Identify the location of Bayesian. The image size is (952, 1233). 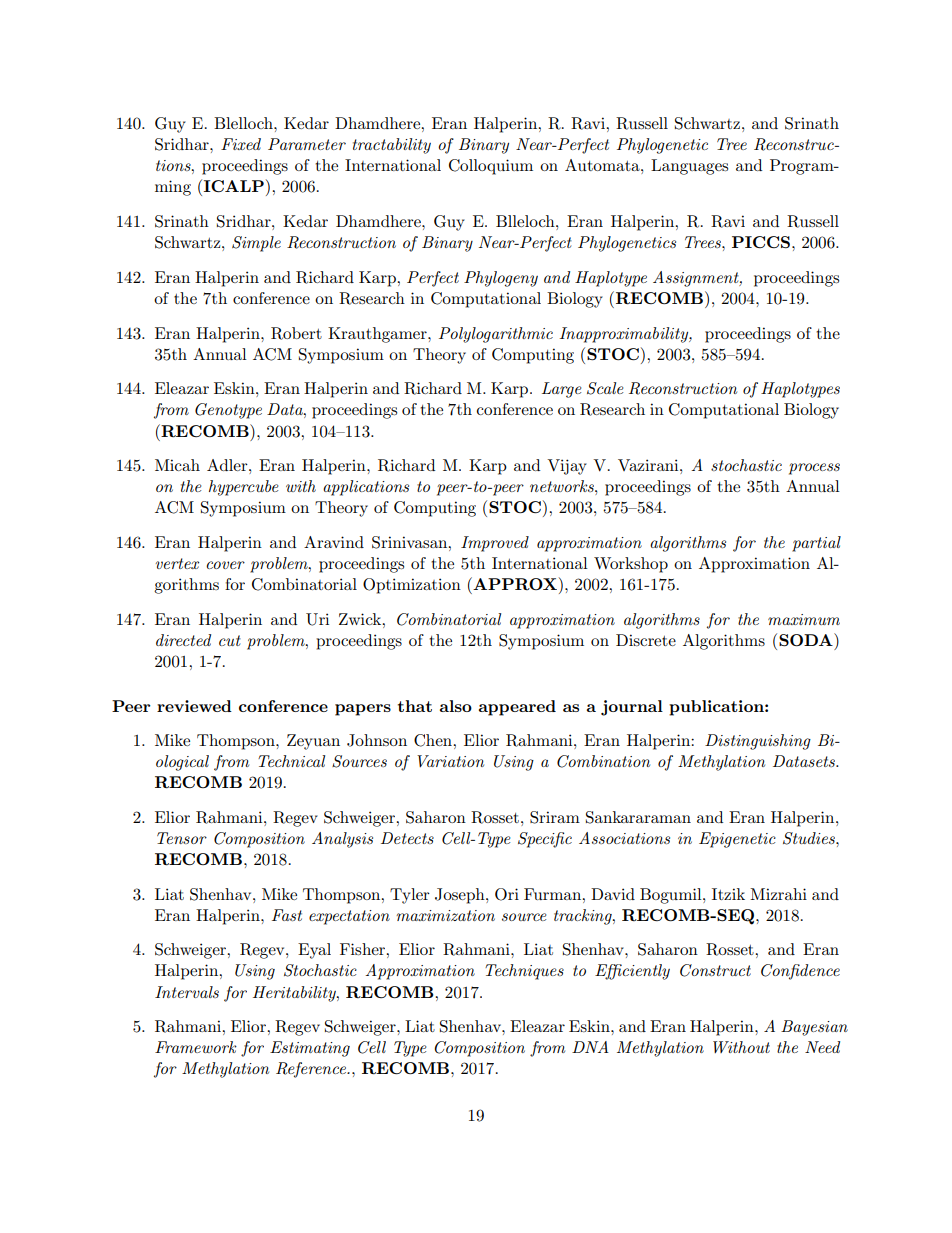
(814, 1028).
